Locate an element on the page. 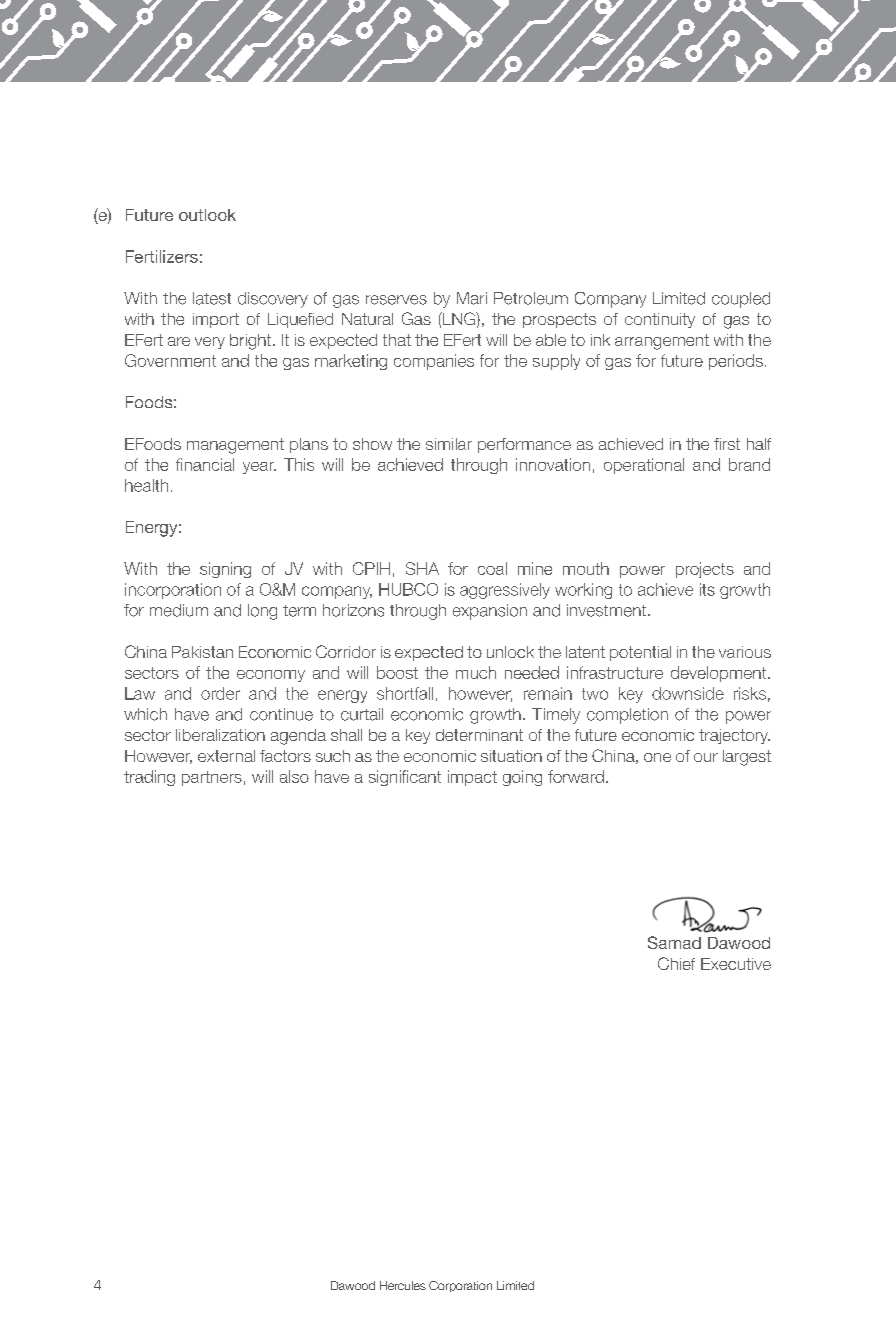 This page has width=896, height=1326. external is located at coordinates (226, 756).
